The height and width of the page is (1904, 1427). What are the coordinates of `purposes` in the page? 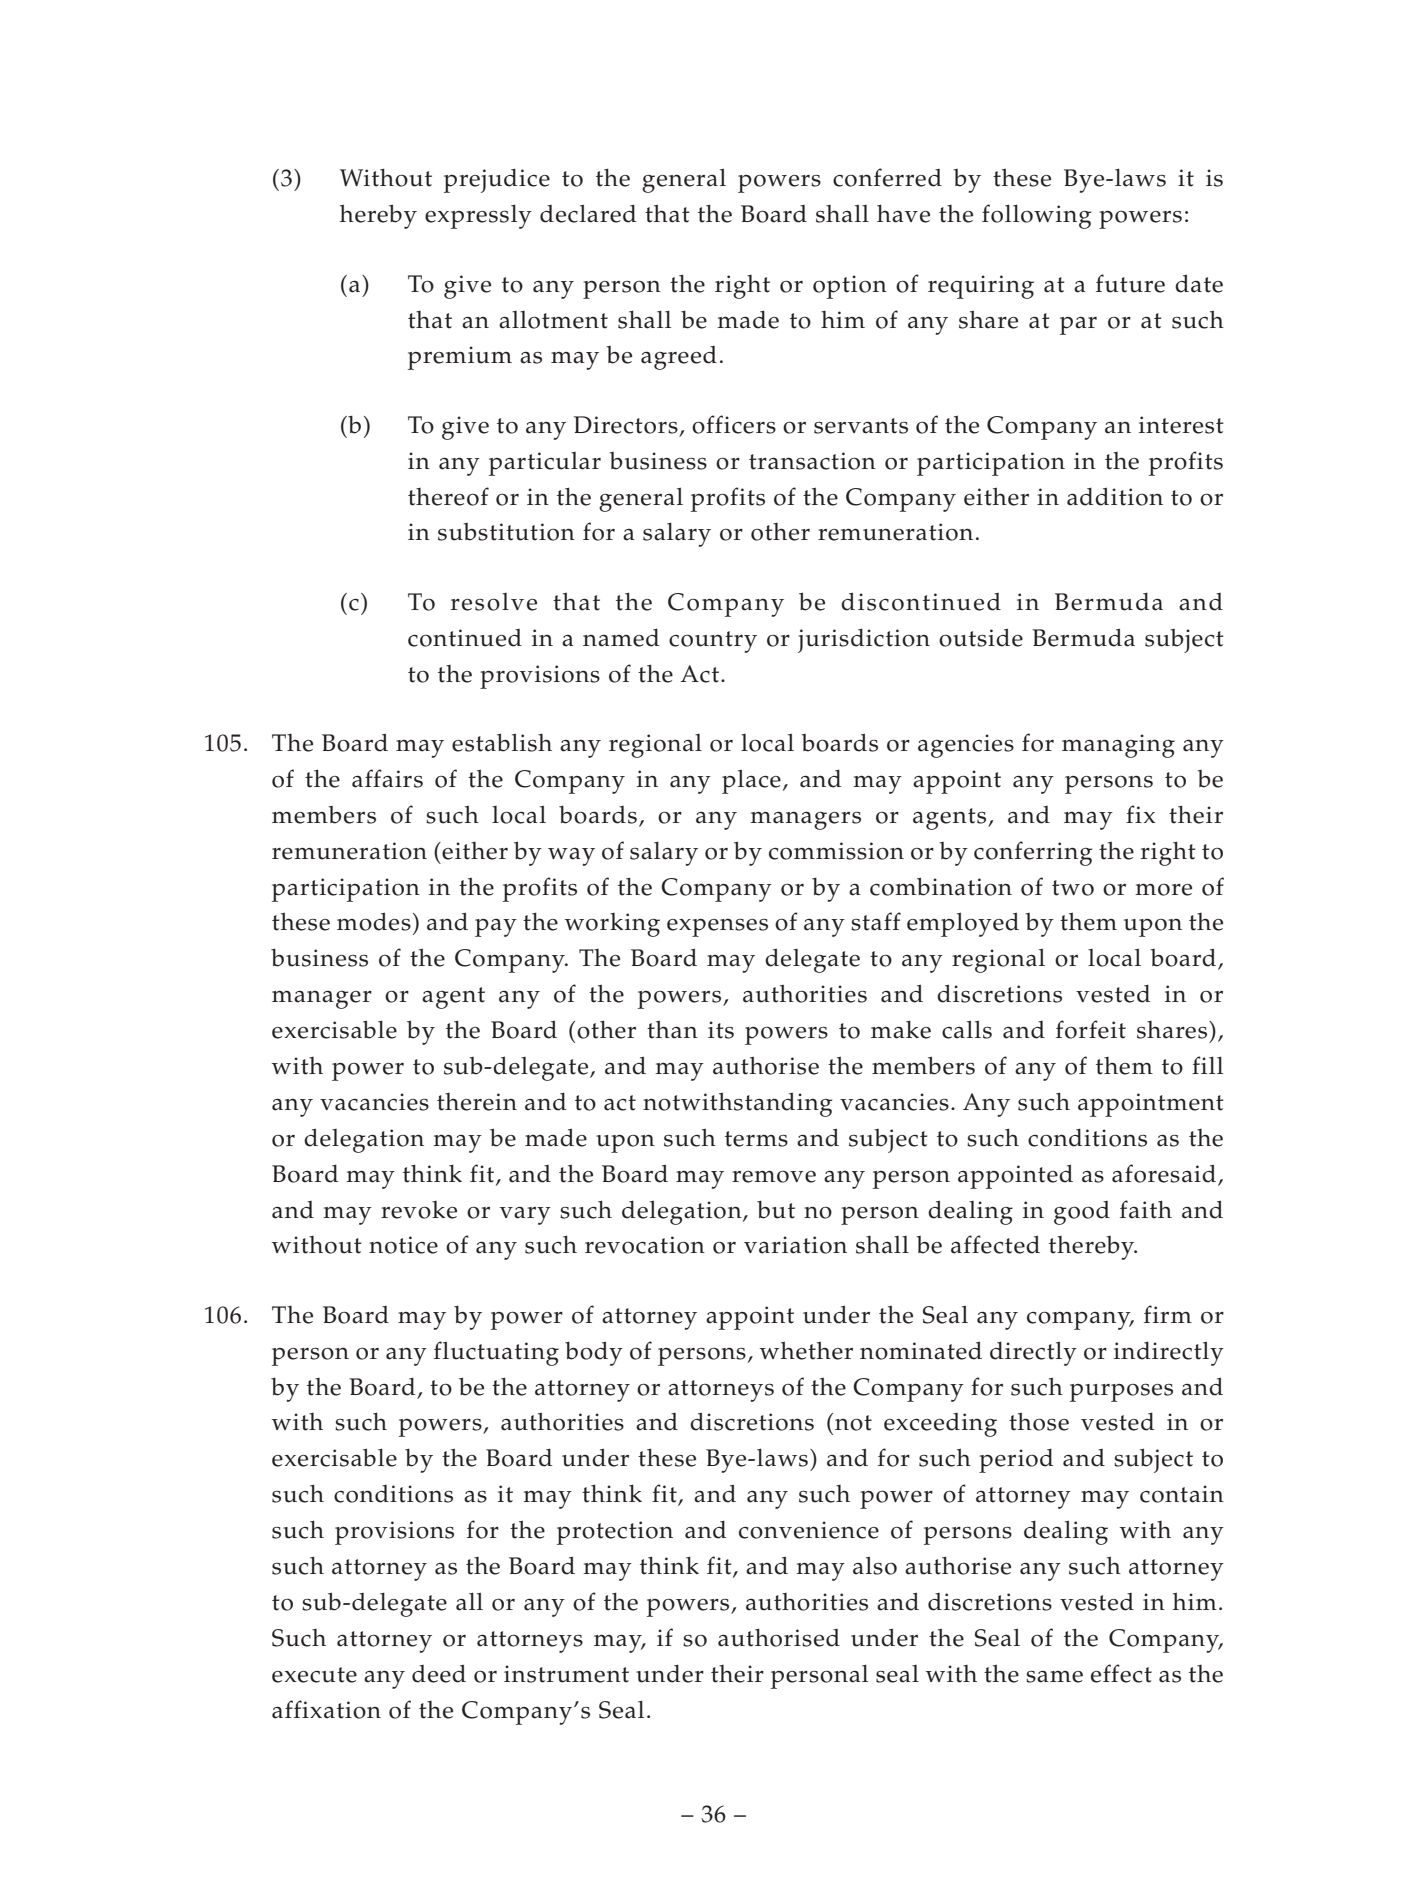 It's located at (1121, 1393).
